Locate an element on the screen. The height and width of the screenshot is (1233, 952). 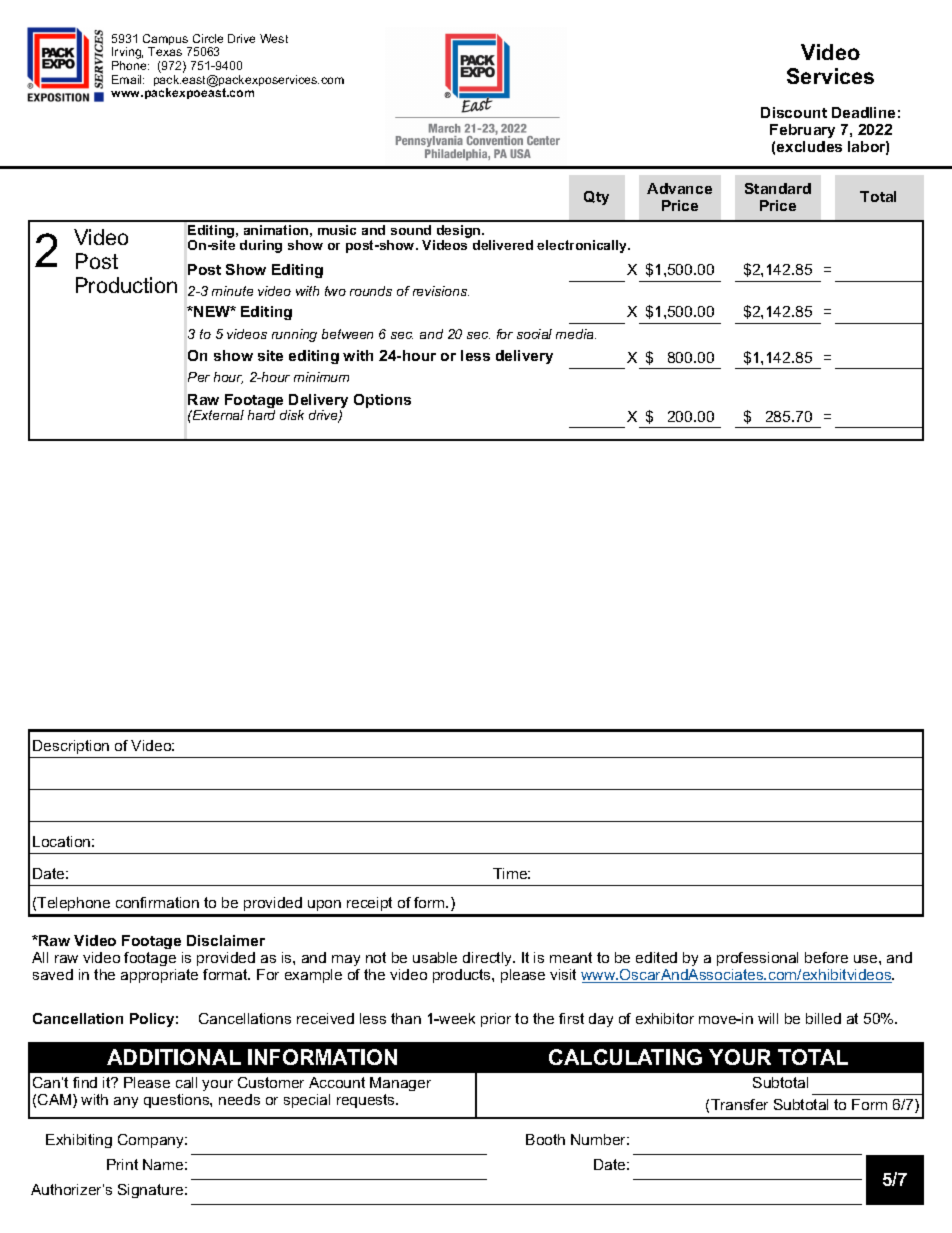
Description is located at coordinates (71, 749).
